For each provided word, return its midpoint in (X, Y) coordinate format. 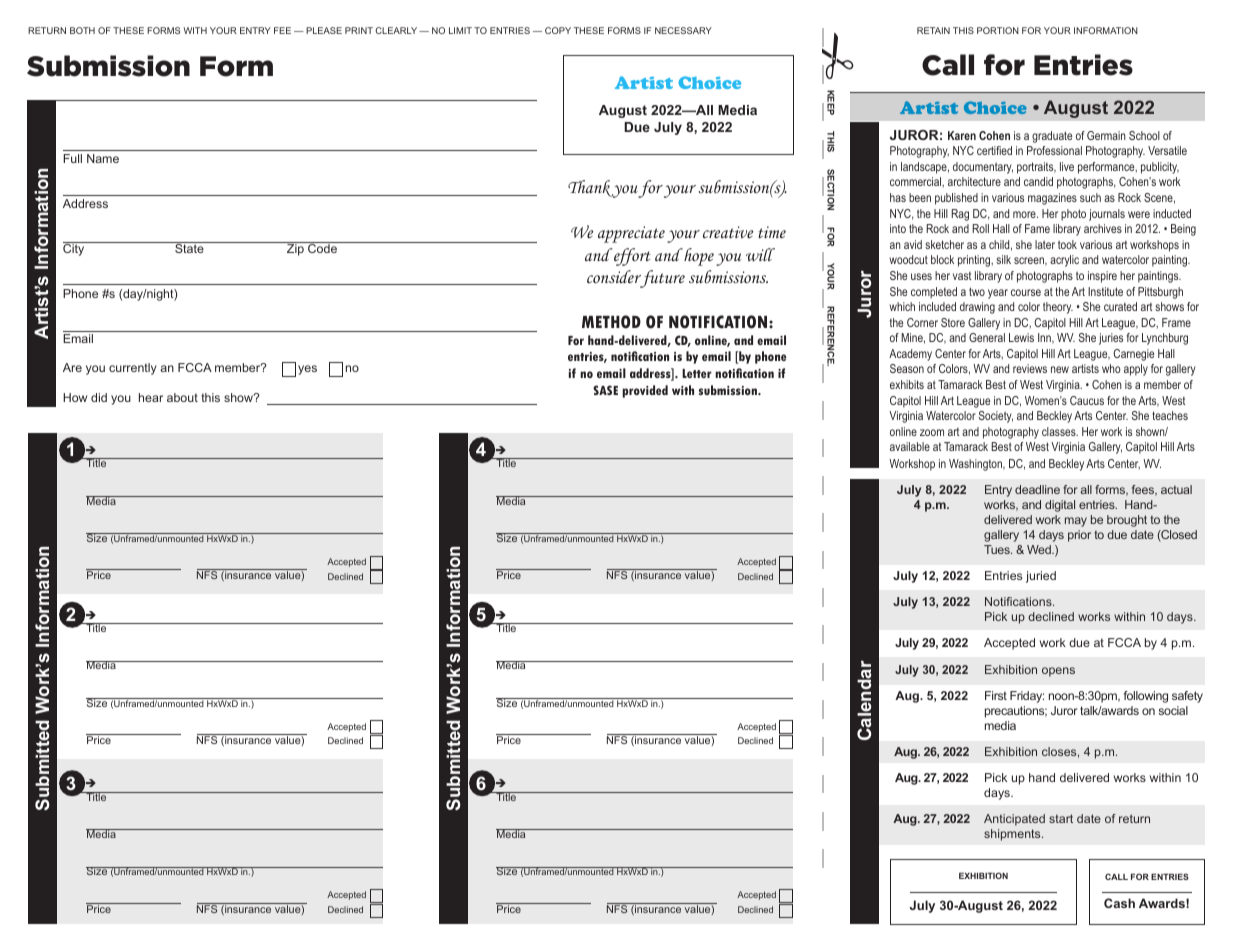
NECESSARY (683, 30)
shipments (1013, 835)
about (182, 397)
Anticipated (1014, 820)
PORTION (998, 30)
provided (645, 391)
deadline (1037, 489)
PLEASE (324, 30)
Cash (1119, 903)
